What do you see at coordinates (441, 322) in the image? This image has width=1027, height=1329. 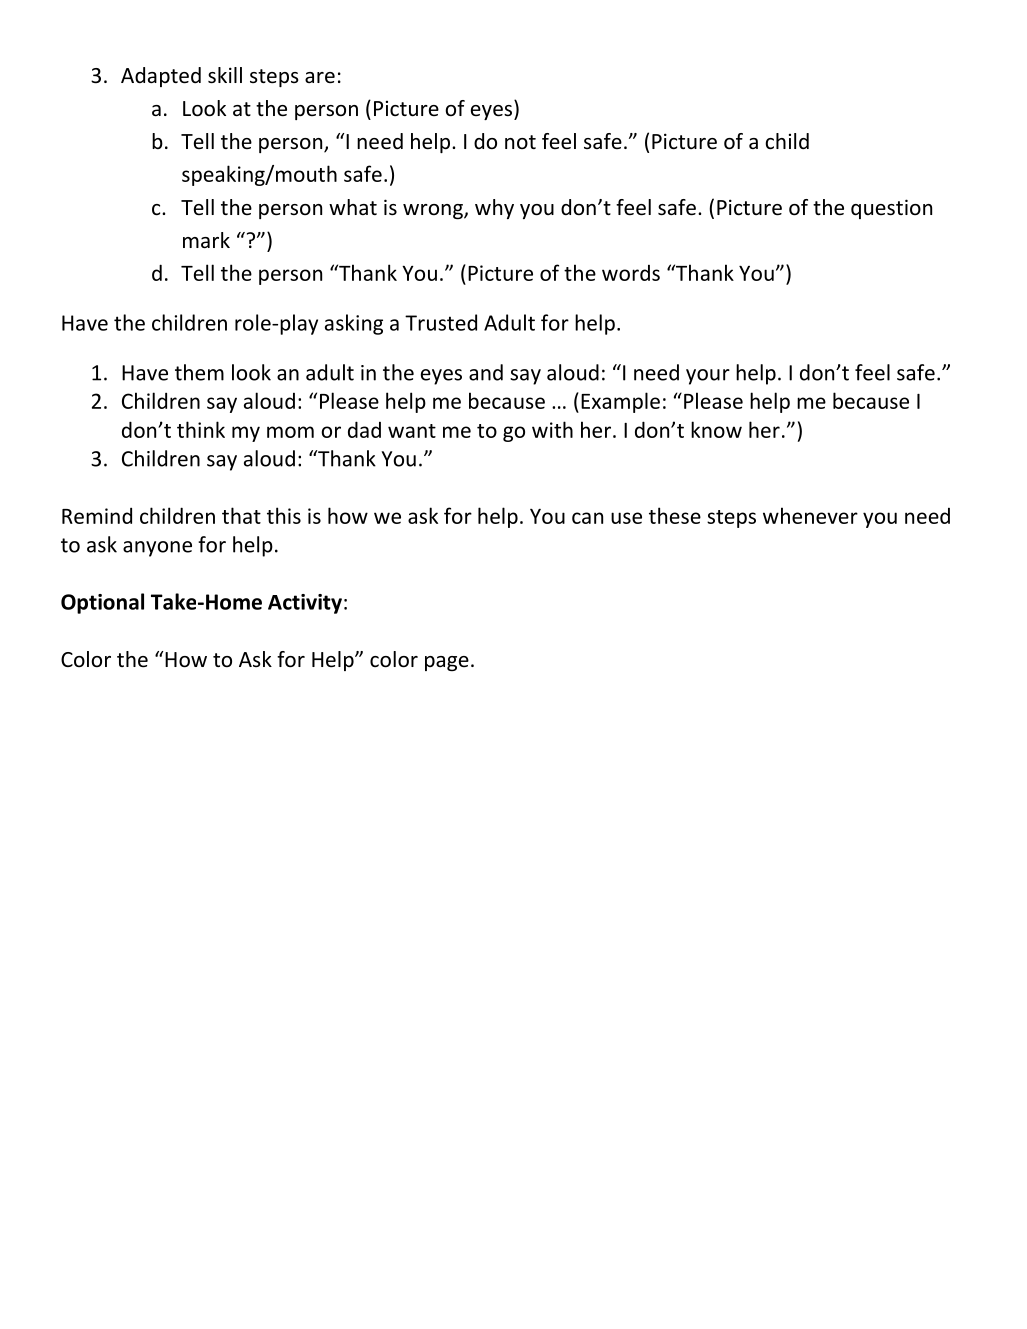 I see `Trusted` at bounding box center [441, 322].
